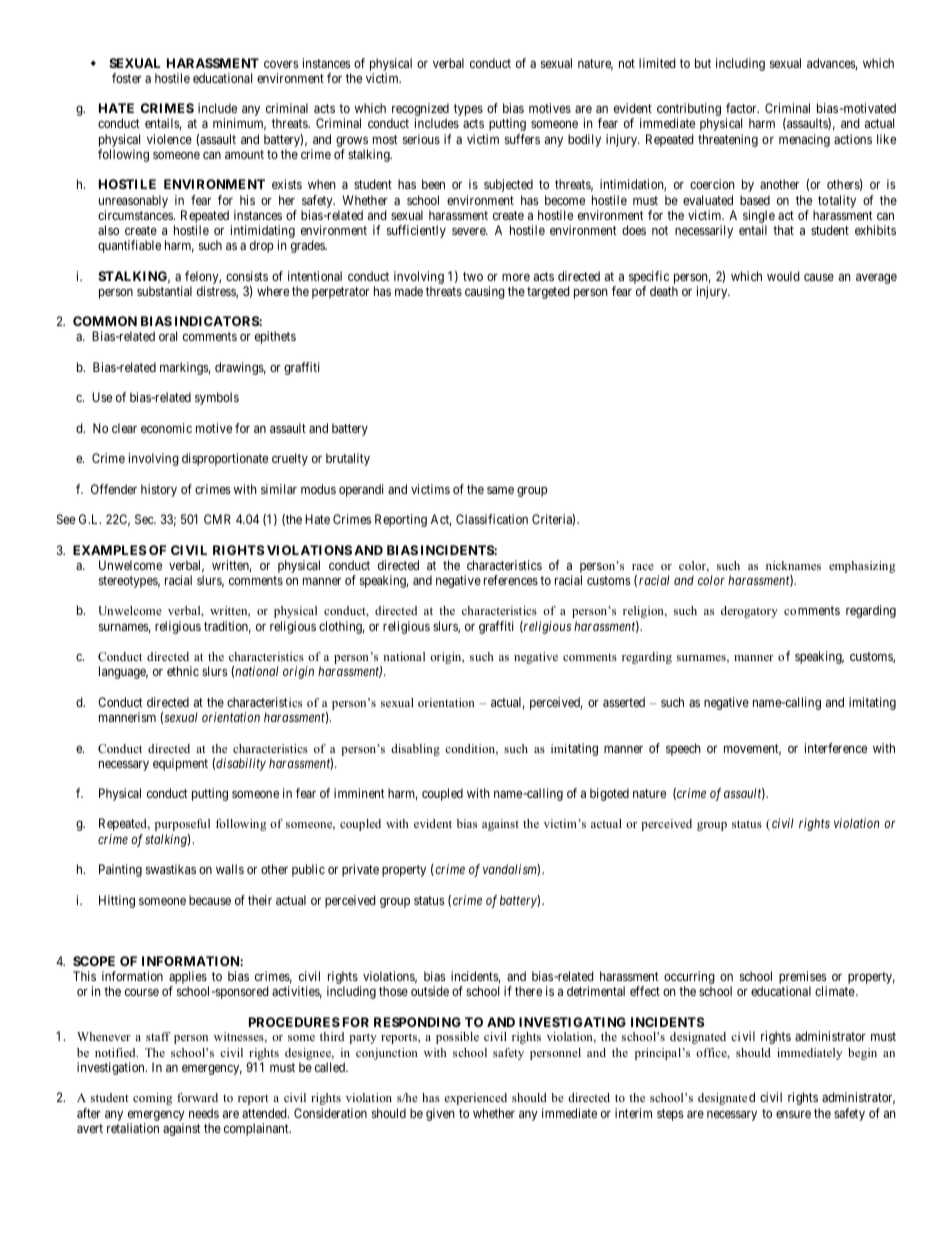 This page has width=952, height=1233. What do you see at coordinates (415, 750) in the page?
I see `disabling` at bounding box center [415, 750].
